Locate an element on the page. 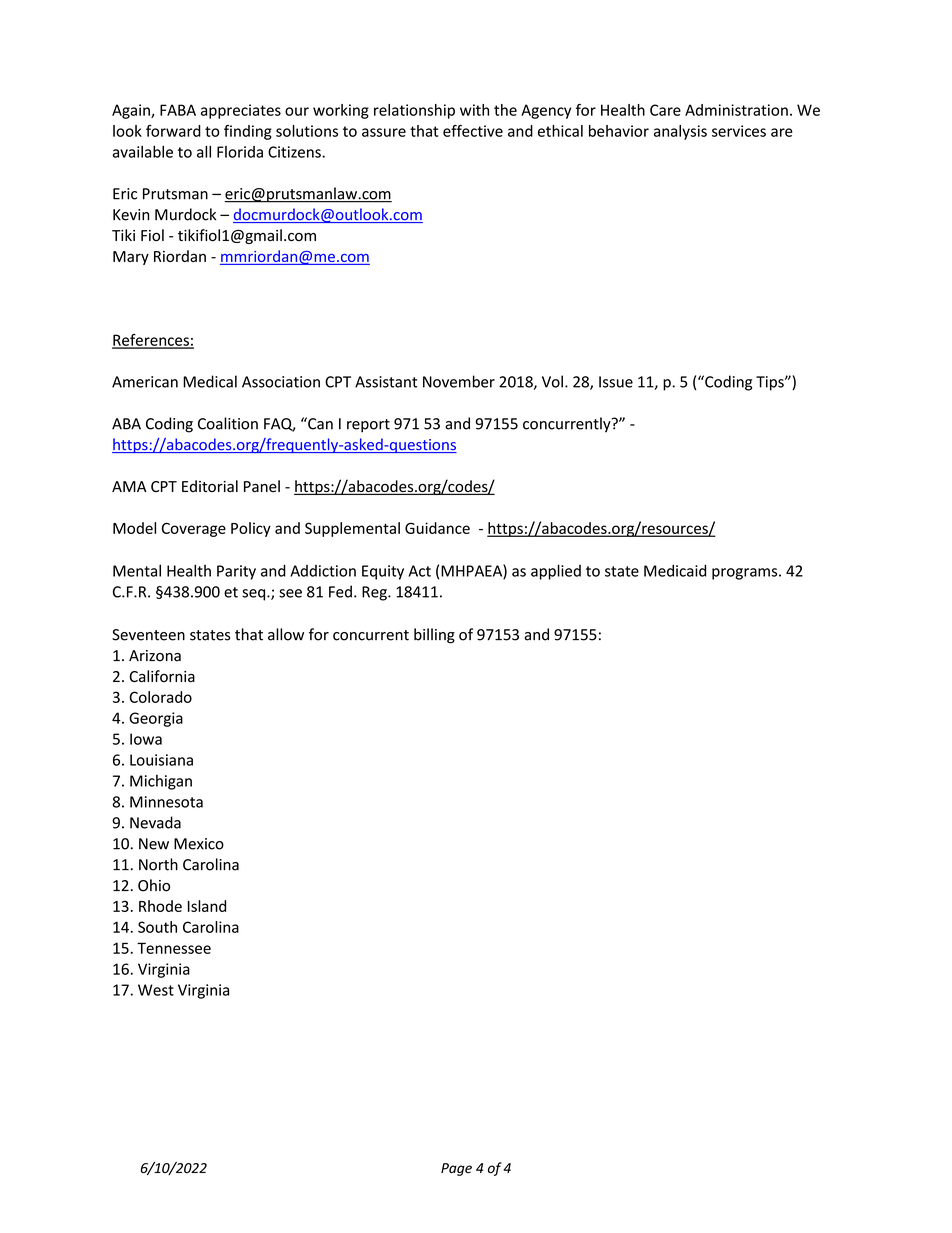 This page has width=952, height=1233. applied is located at coordinates (556, 572).
